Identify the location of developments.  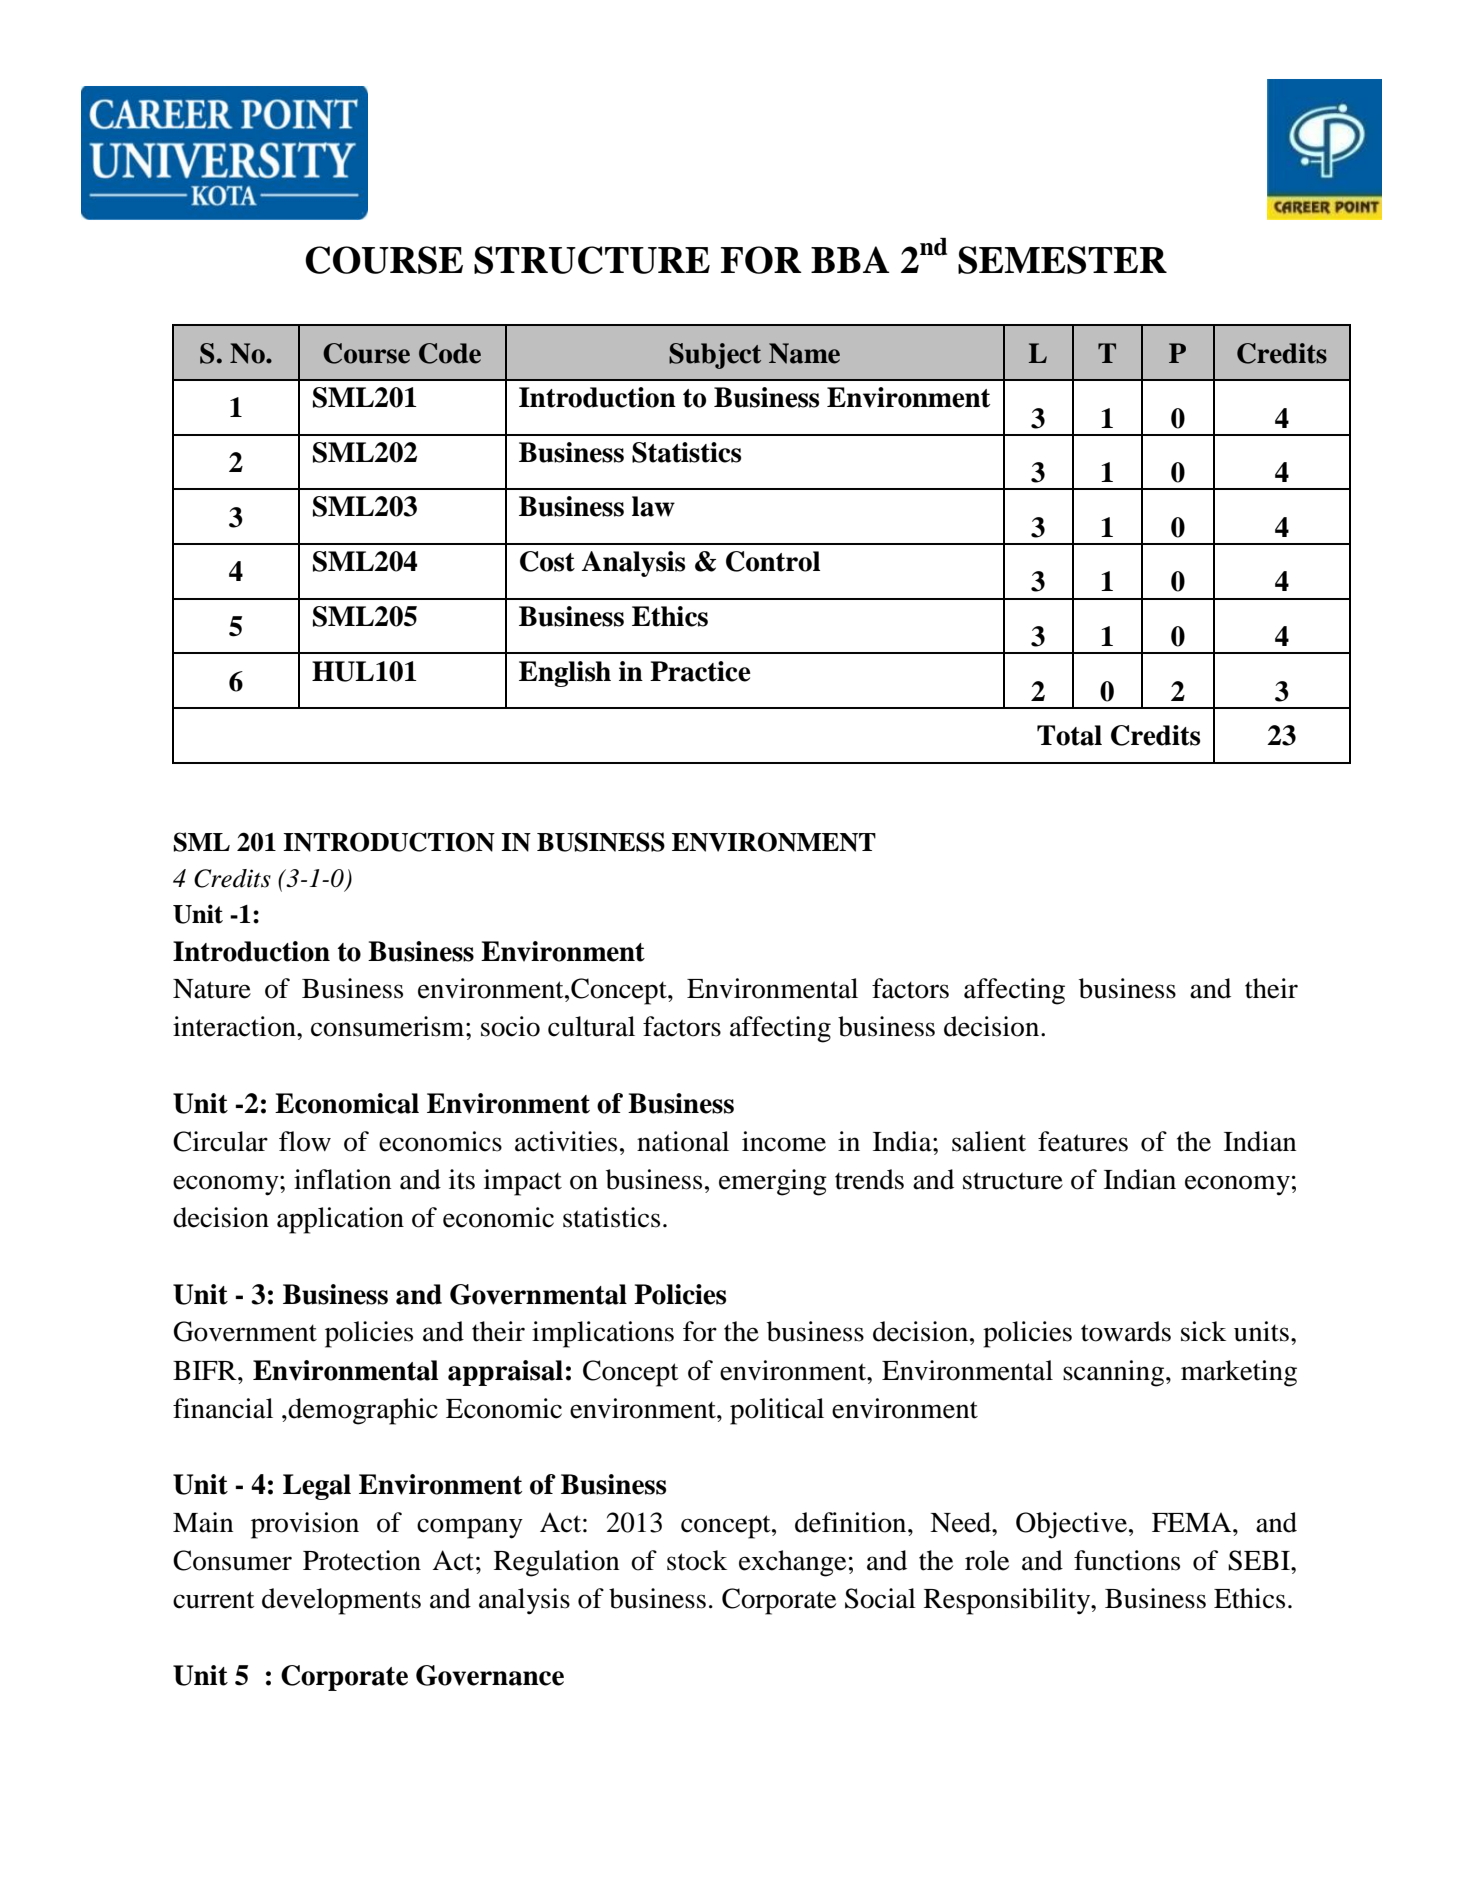
(341, 1601).
